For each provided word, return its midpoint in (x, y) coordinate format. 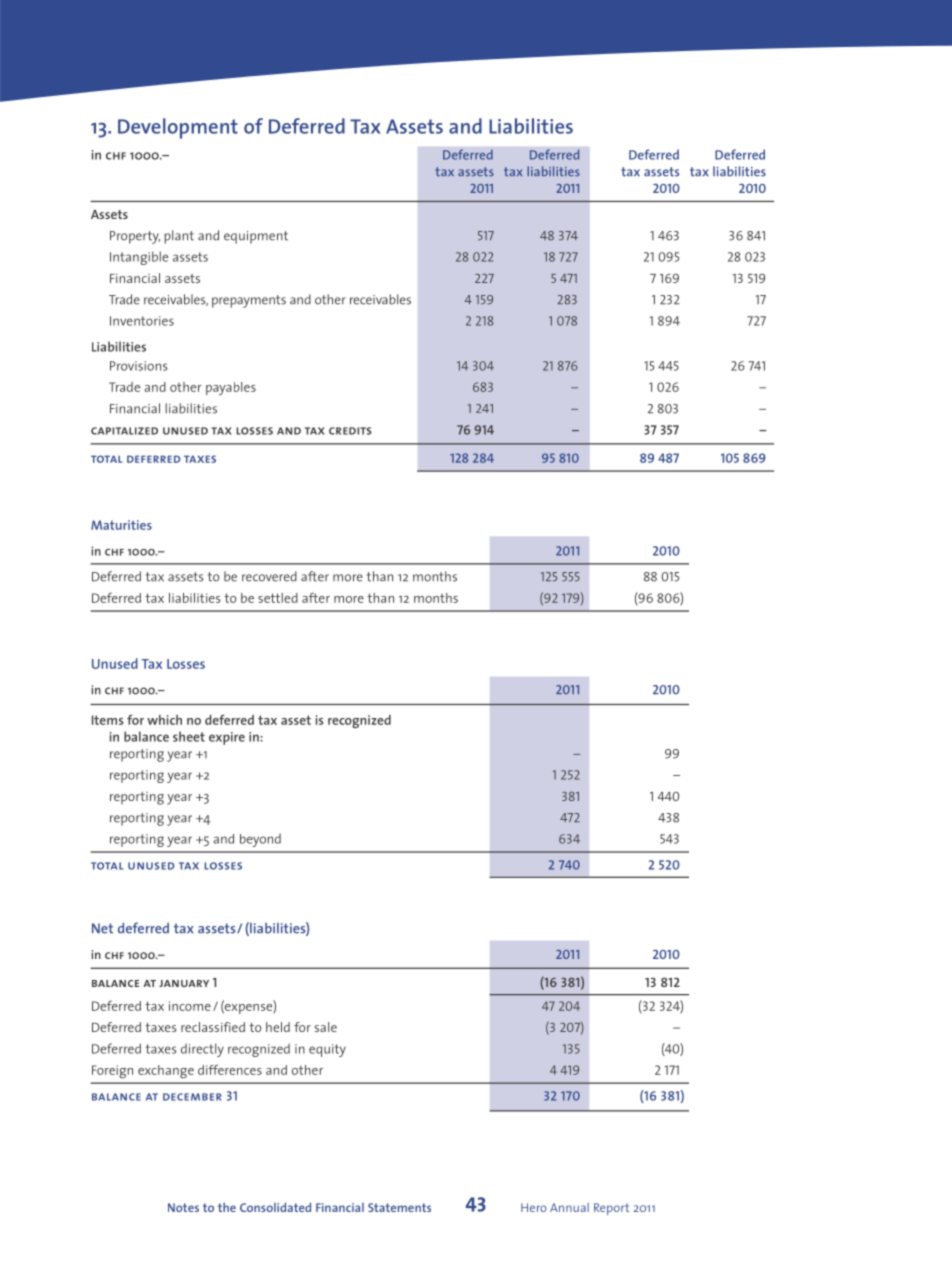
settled (278, 598)
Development (178, 128)
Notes (183, 1207)
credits (350, 431)
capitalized (124, 431)
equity (327, 1050)
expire (227, 738)
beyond (260, 840)
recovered (269, 576)
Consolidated (275, 1207)
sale (326, 1027)
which (164, 720)
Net (102, 928)
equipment (256, 237)
